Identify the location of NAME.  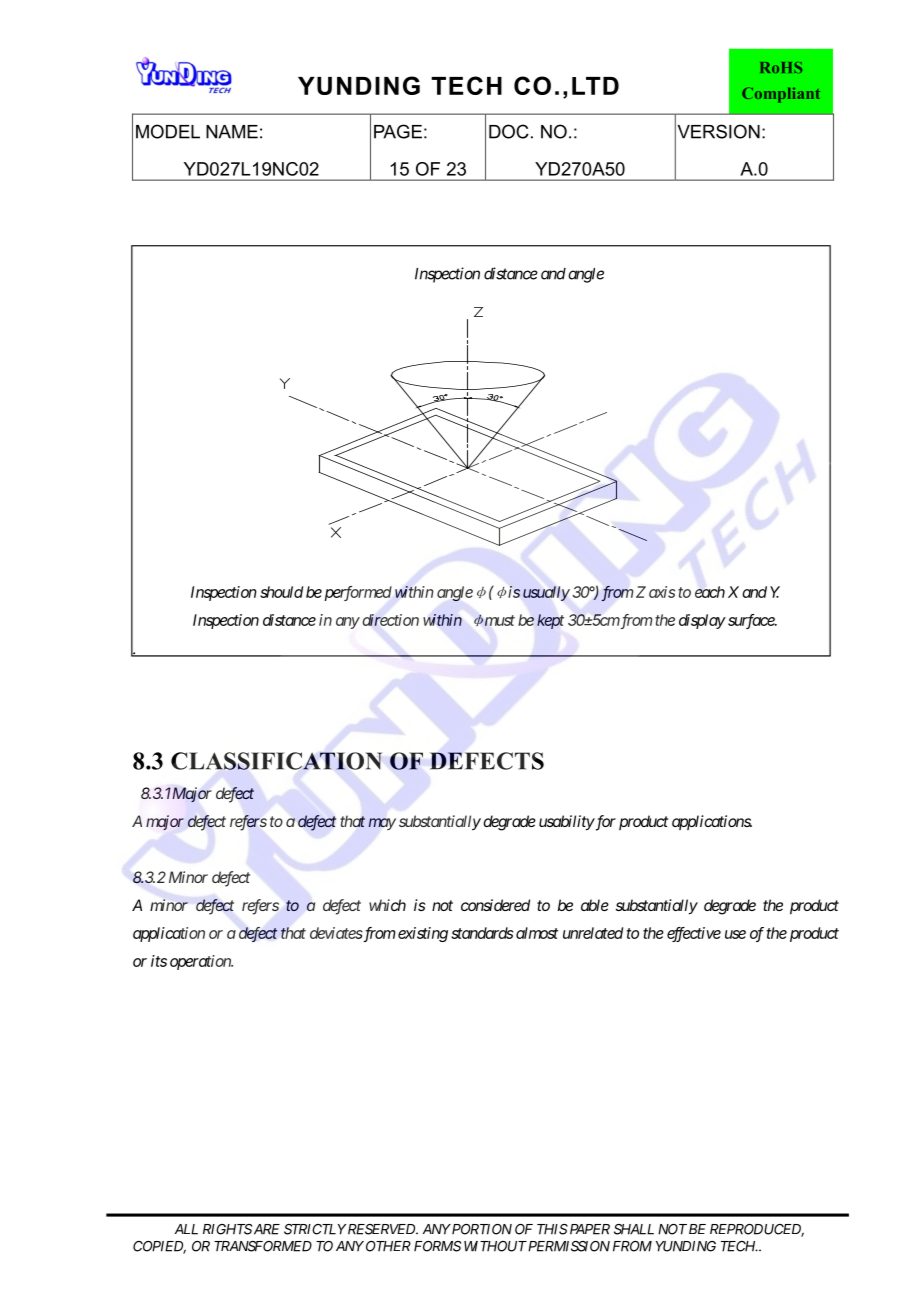
(232, 132).
